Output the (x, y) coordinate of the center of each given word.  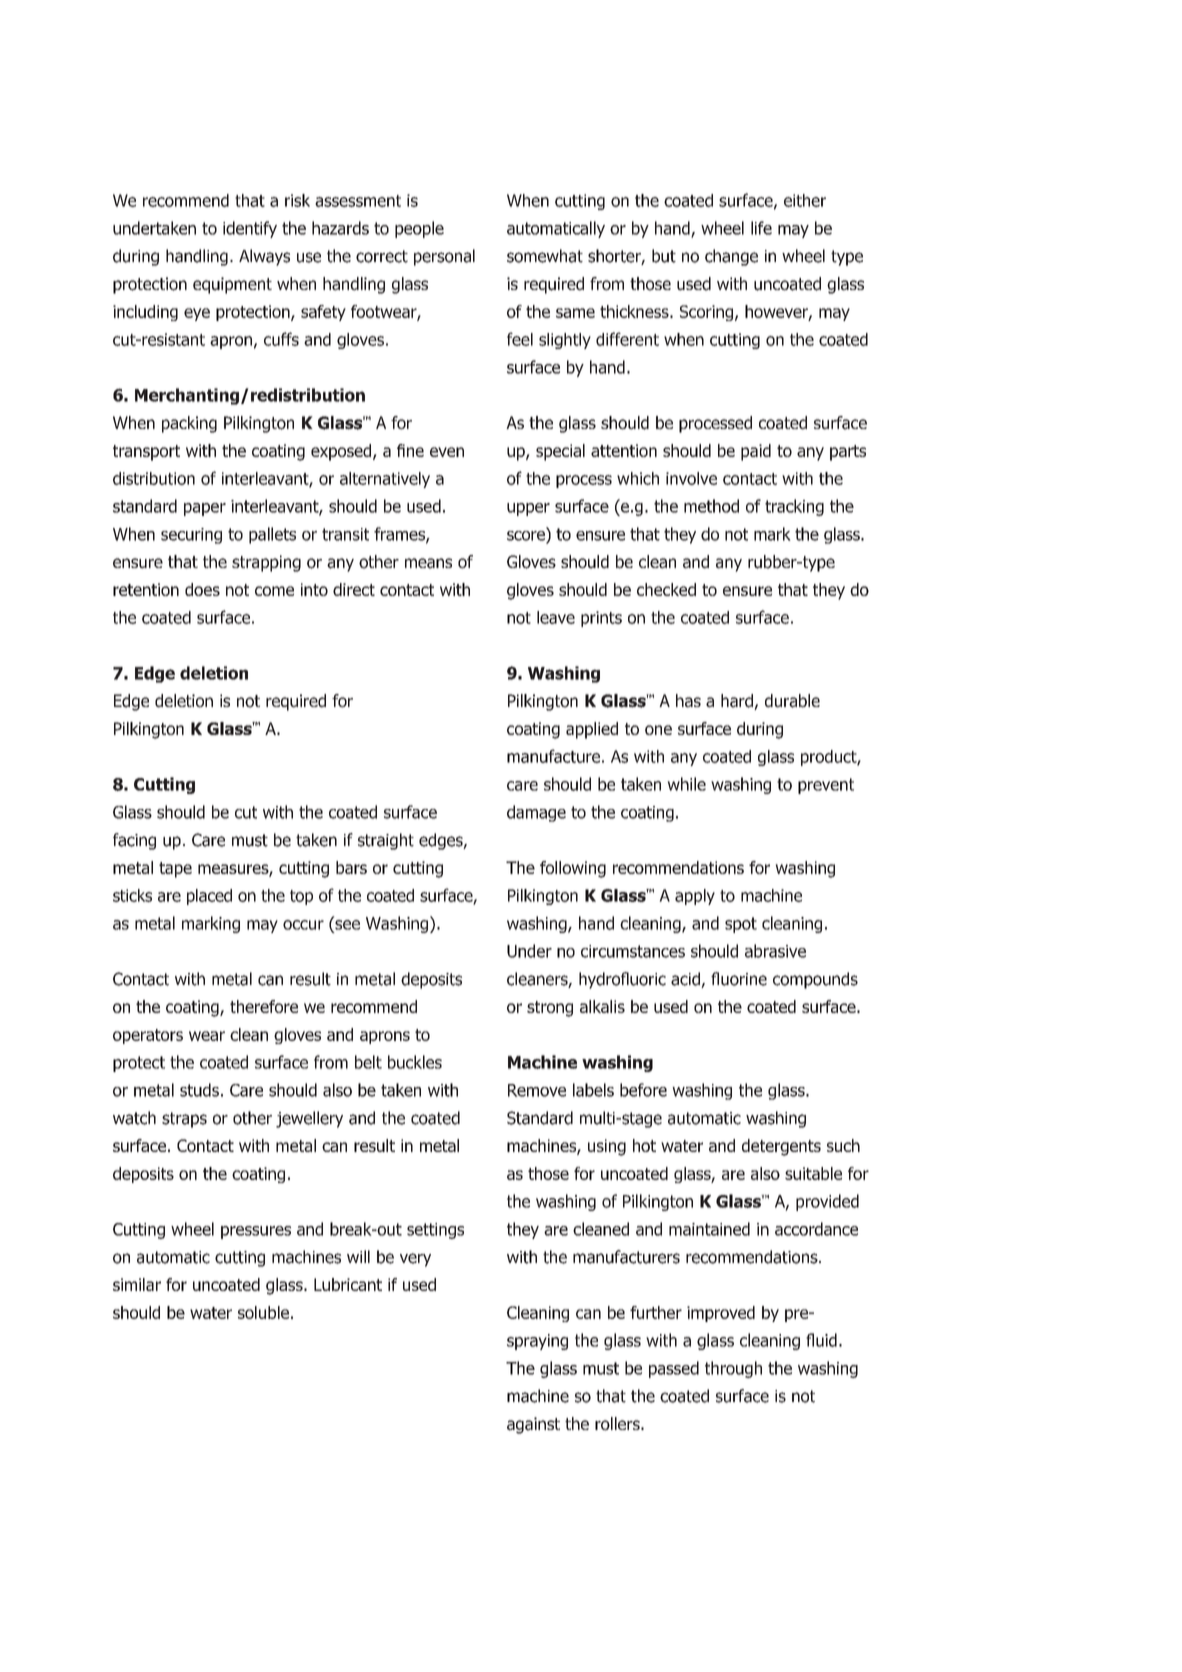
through (733, 1369)
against (533, 1425)
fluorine (739, 979)
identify (250, 229)
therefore (264, 1006)
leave (556, 617)
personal (444, 257)
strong (550, 1009)
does (202, 589)
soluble (263, 1312)
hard (738, 702)
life (761, 228)
